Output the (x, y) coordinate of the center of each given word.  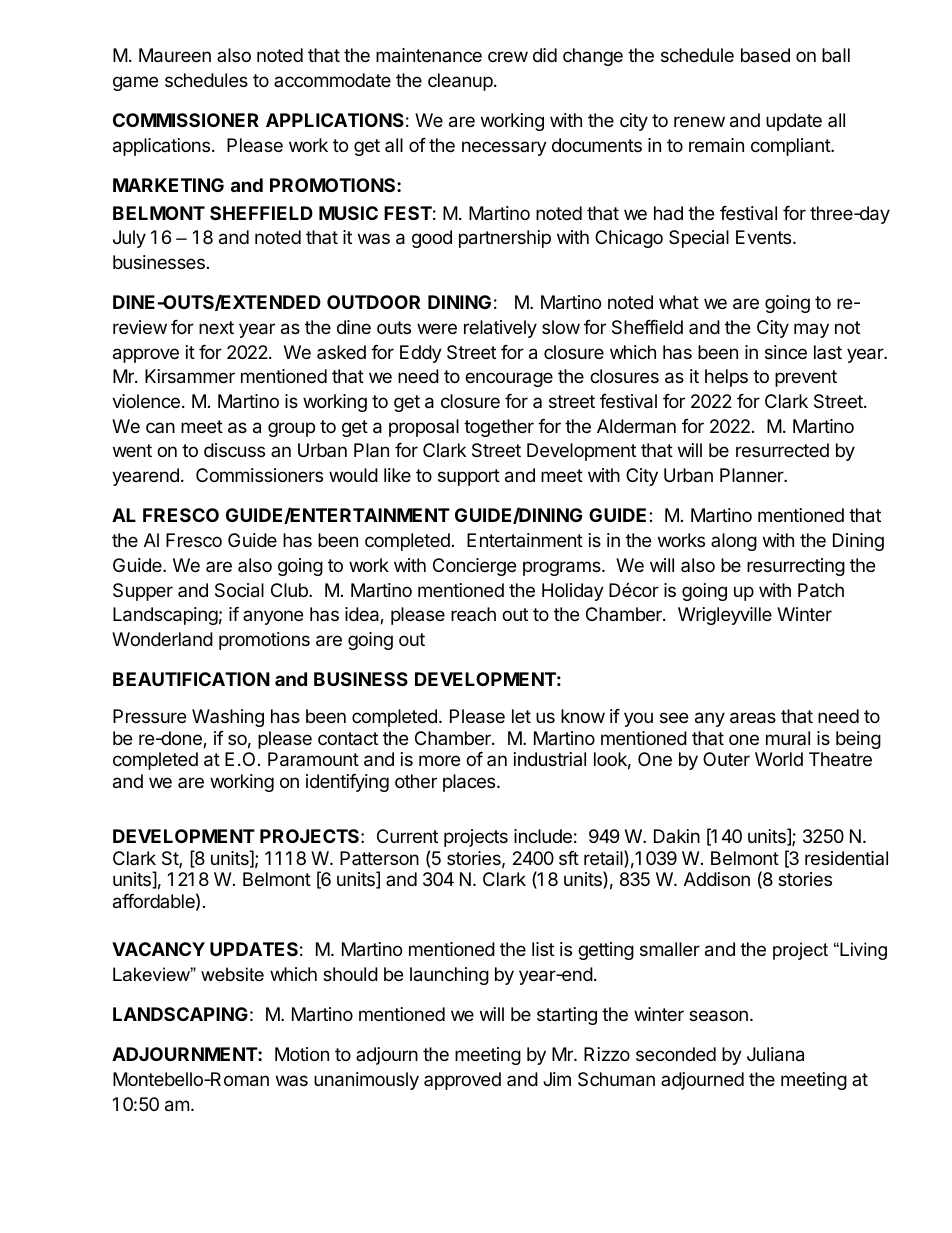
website (232, 974)
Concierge (474, 567)
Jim (557, 1079)
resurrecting (796, 567)
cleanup (460, 82)
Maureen (175, 55)
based (765, 55)
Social (239, 590)
